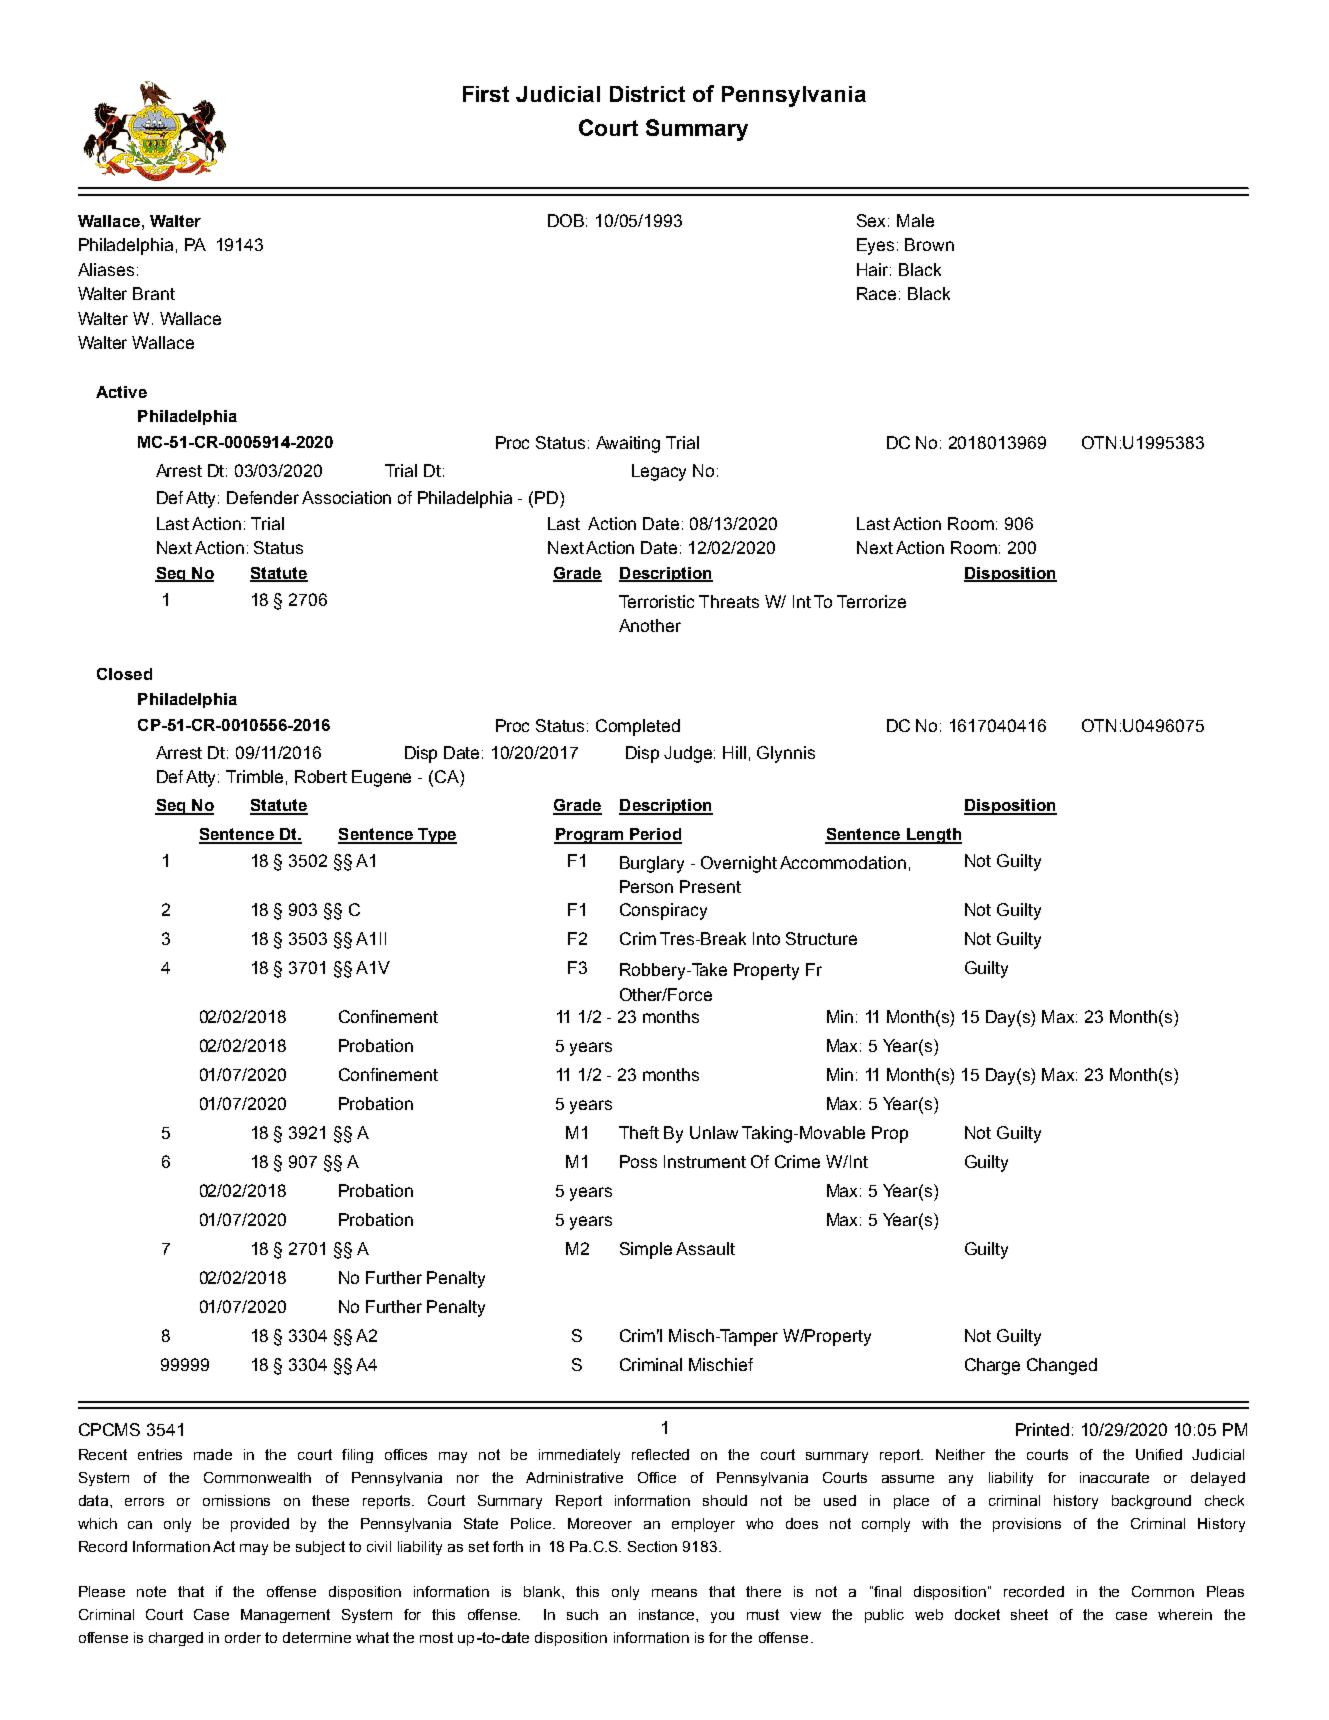 This document has width=1329, height=1720. What do you see at coordinates (285, 1616) in the document?
I see `Management` at bounding box center [285, 1616].
